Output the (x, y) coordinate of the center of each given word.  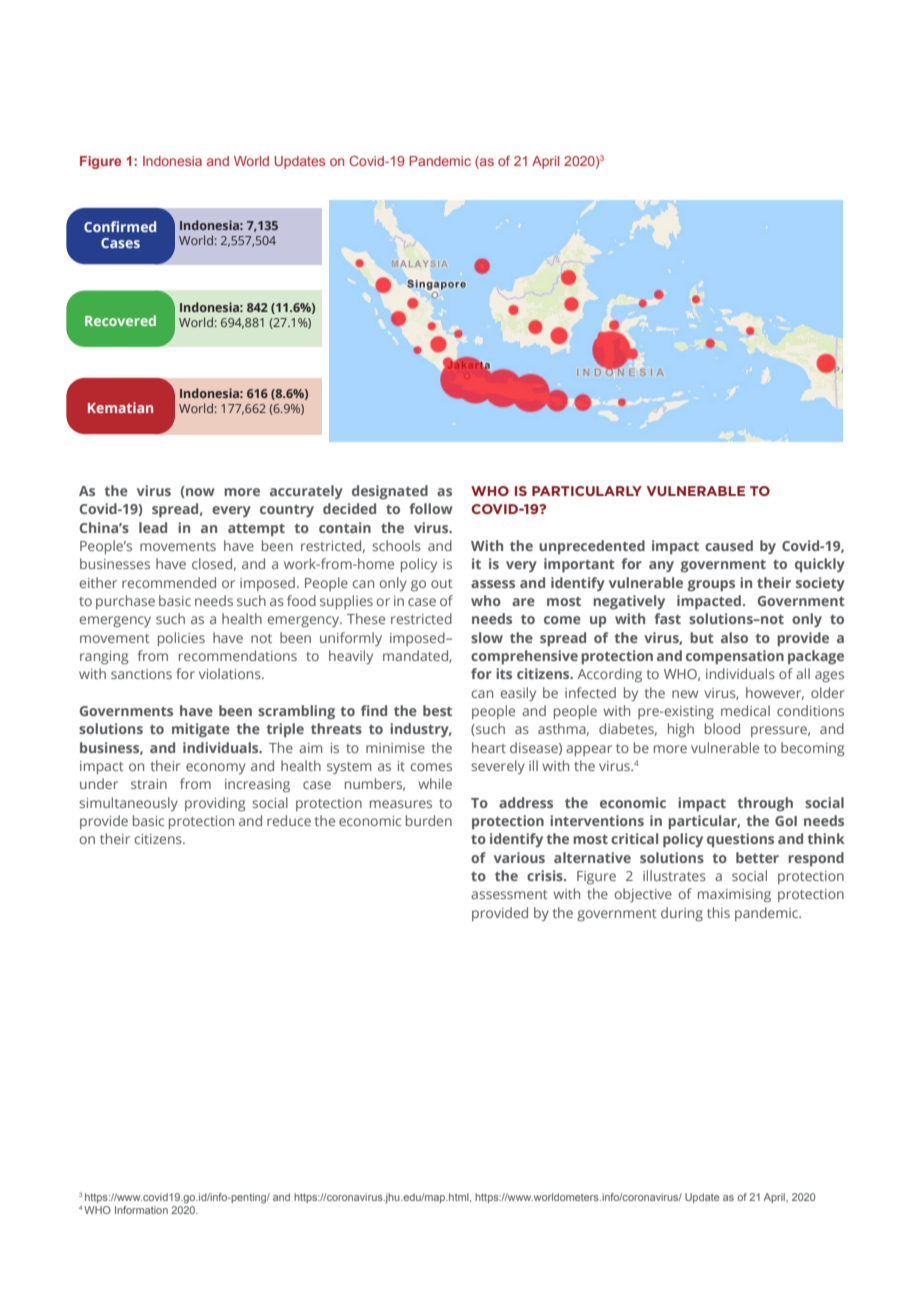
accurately (306, 492)
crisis (546, 875)
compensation (735, 657)
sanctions (141, 674)
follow (431, 508)
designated (390, 492)
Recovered (120, 320)
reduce (289, 820)
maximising (734, 896)
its (504, 673)
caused (729, 545)
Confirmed (120, 226)
